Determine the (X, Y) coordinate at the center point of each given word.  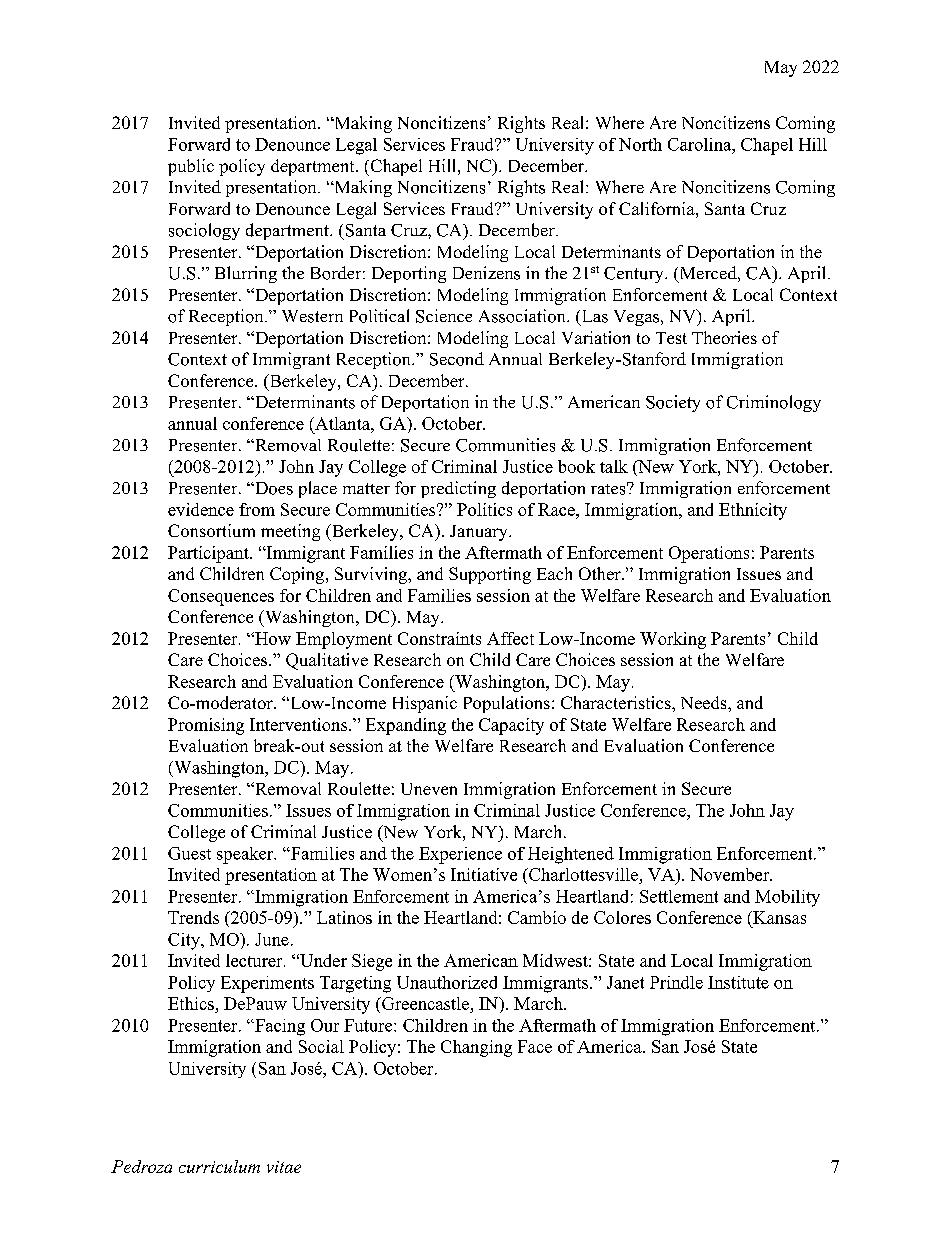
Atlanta (342, 423)
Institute (738, 982)
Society (673, 403)
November (731, 874)
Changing (476, 1048)
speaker (246, 855)
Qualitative (327, 661)
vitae (284, 1167)
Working (673, 640)
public (191, 167)
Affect (510, 638)
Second (457, 359)
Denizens (486, 273)
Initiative (484, 874)
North (640, 144)
